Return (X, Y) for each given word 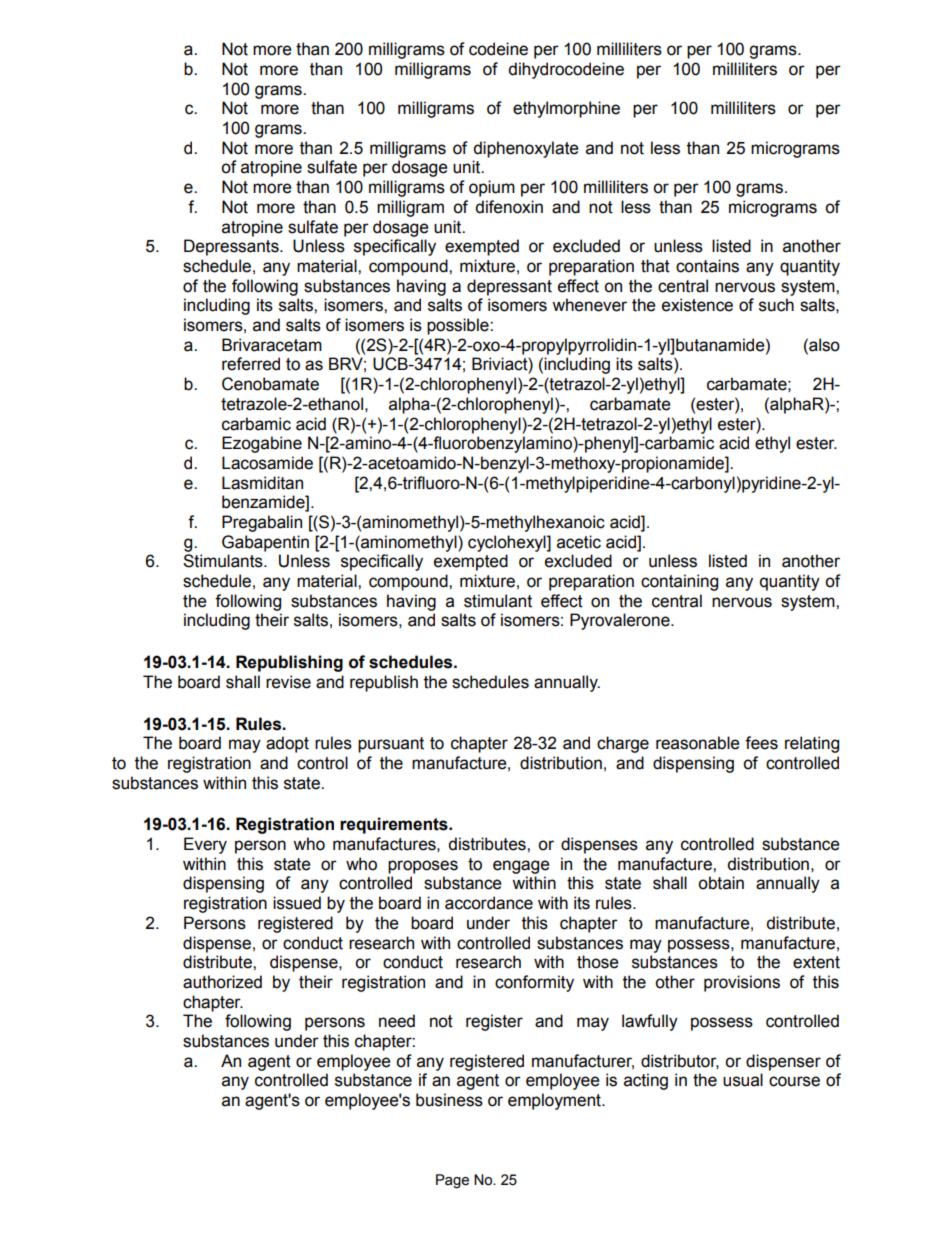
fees (761, 743)
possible (459, 326)
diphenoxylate (526, 149)
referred (251, 364)
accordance (489, 903)
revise (288, 682)
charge (623, 744)
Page (452, 1181)
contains (707, 266)
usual (743, 1080)
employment (555, 1101)
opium (492, 188)
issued (297, 903)
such (776, 305)
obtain (721, 883)
